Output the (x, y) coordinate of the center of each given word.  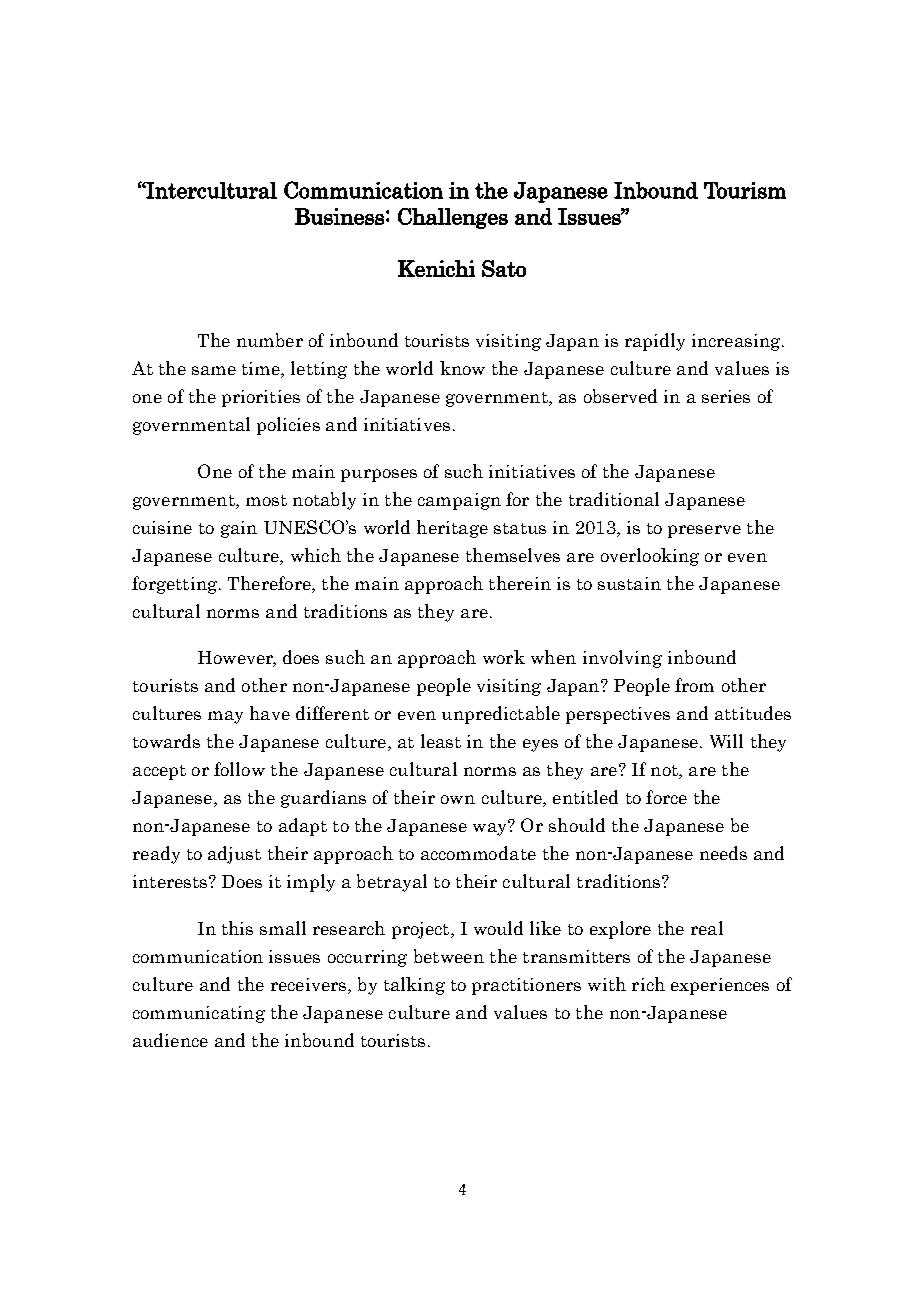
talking (414, 986)
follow (239, 769)
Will (726, 741)
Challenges (453, 218)
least (441, 741)
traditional (614, 499)
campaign (459, 501)
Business (339, 216)
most (266, 500)
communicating (199, 1014)
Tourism (745, 190)
